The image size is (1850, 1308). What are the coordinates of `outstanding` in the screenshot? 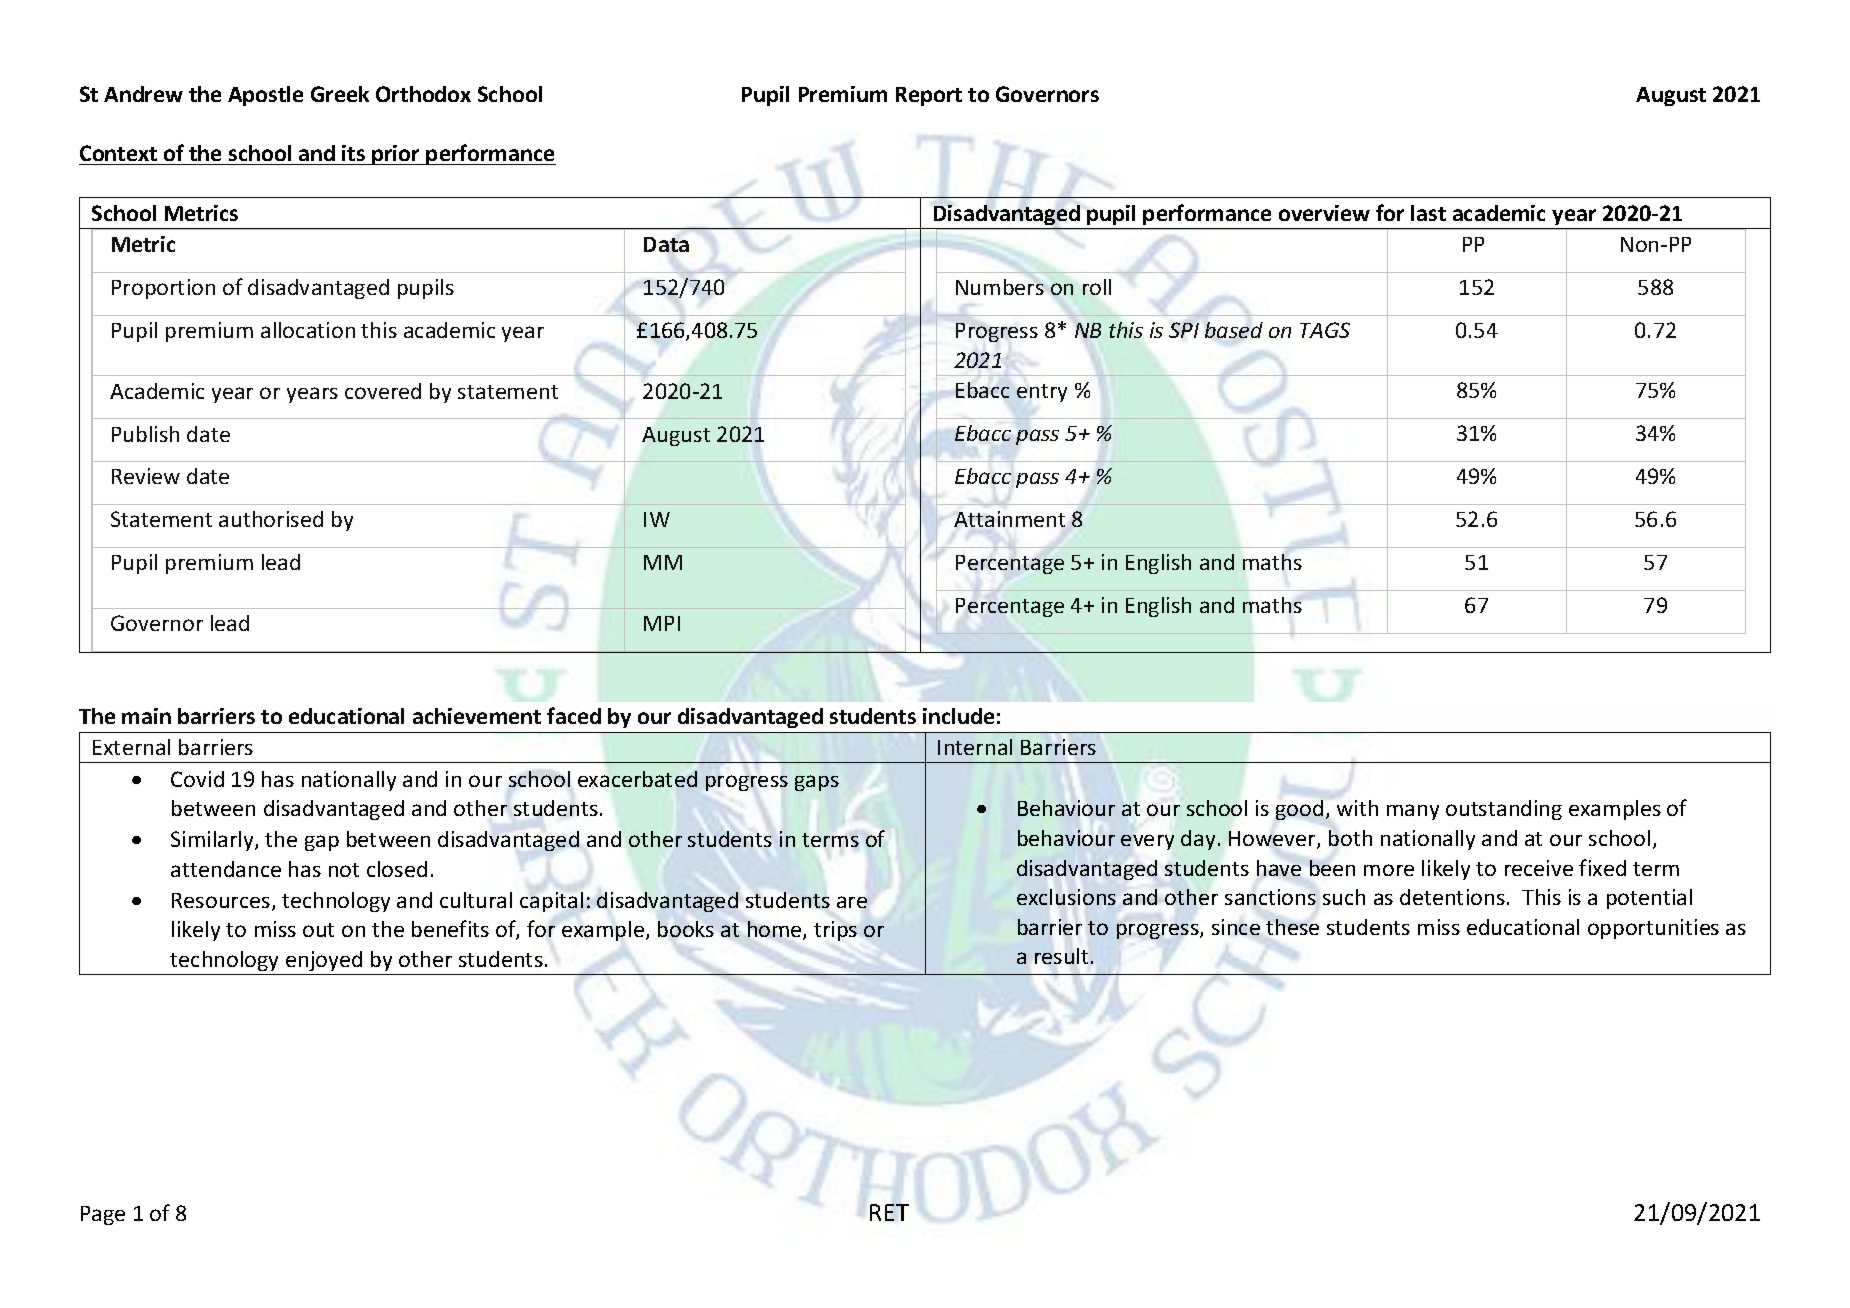 It's located at (1504, 810).
